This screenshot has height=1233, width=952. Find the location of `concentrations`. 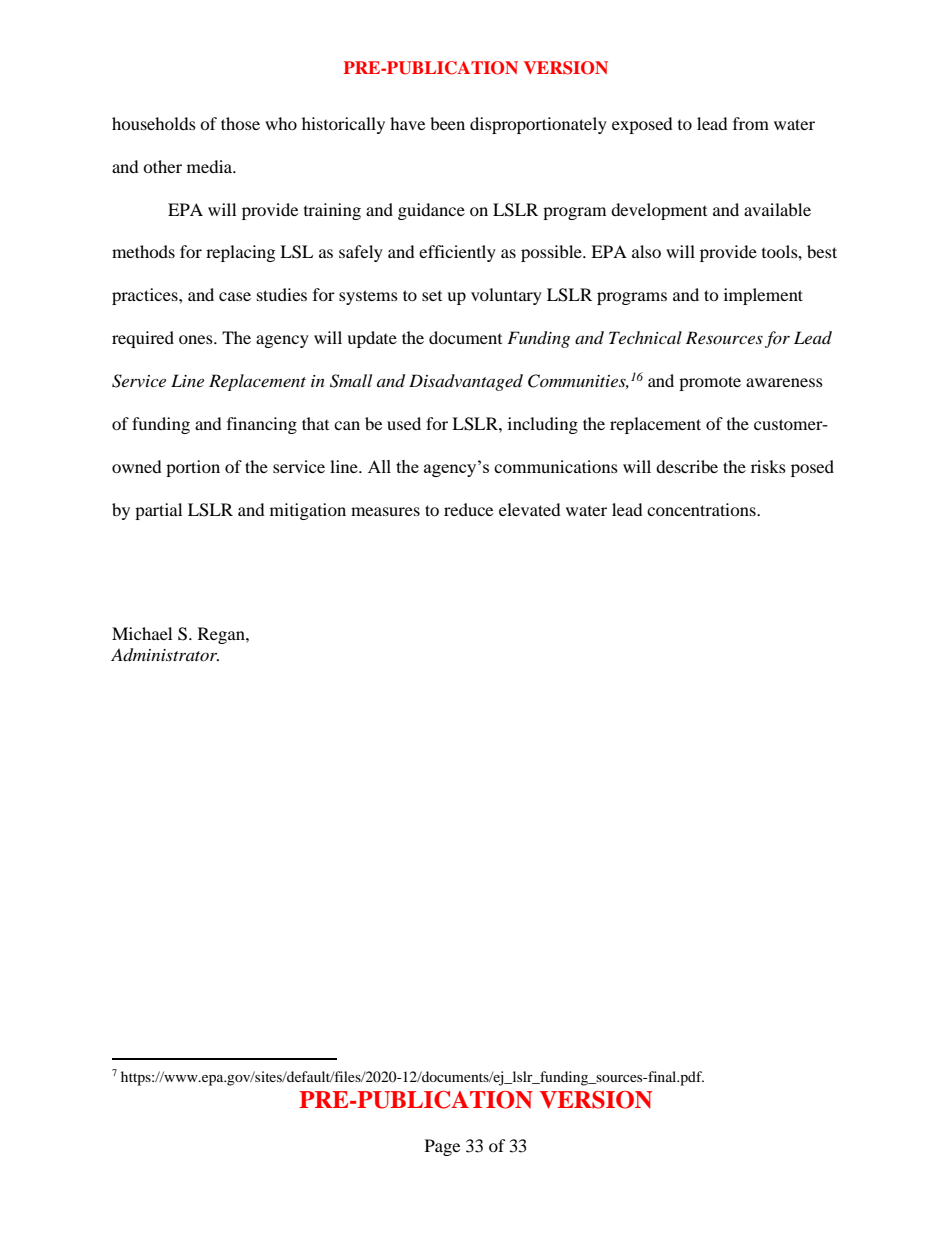

concentrations is located at coordinates (702, 509).
